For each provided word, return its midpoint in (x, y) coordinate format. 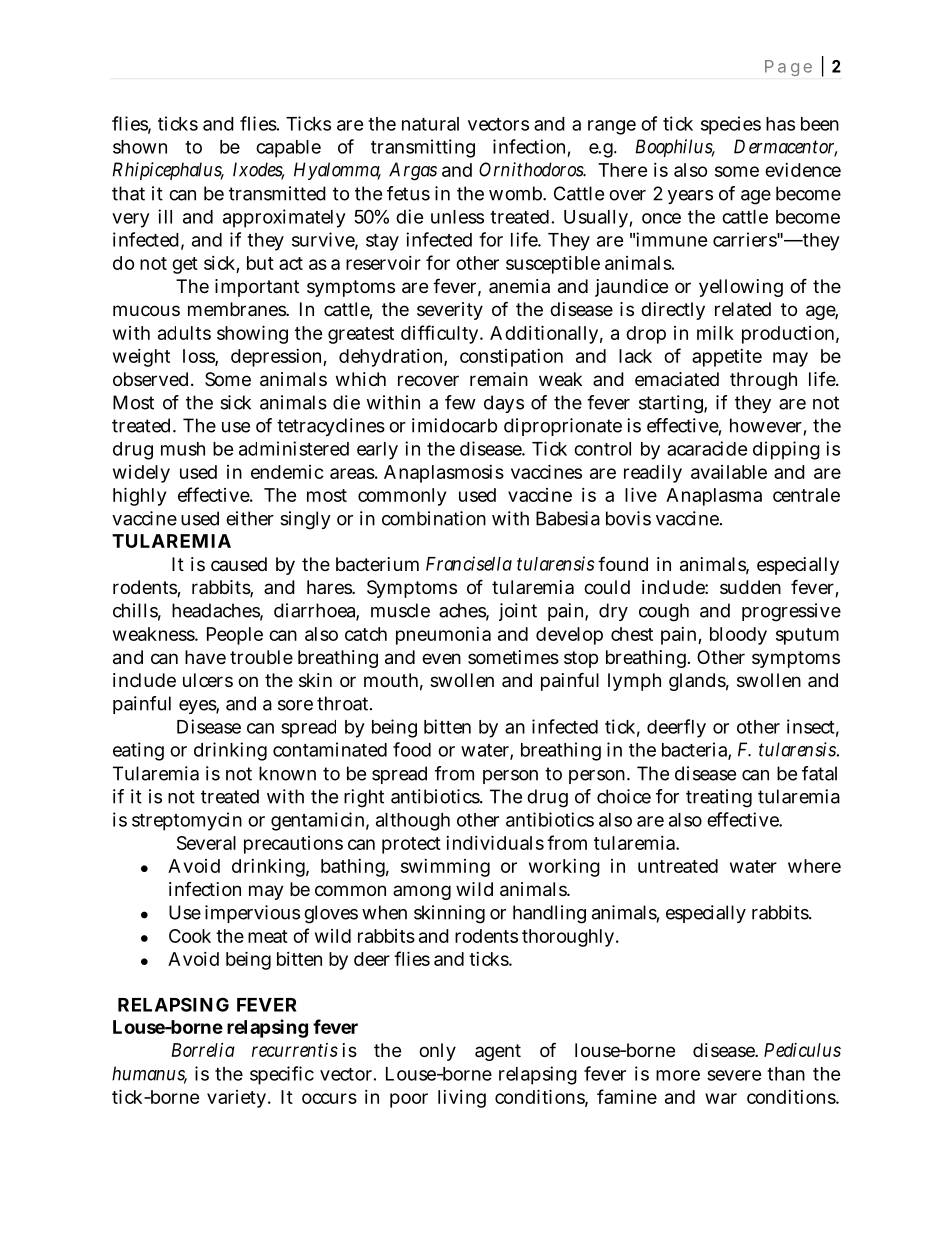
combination (434, 518)
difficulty (439, 334)
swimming (445, 868)
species (731, 125)
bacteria (695, 750)
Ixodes (259, 170)
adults (184, 333)
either (250, 518)
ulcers (208, 680)
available (729, 472)
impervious (252, 914)
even (441, 658)
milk (715, 332)
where (814, 866)
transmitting (423, 148)
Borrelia (203, 1050)
